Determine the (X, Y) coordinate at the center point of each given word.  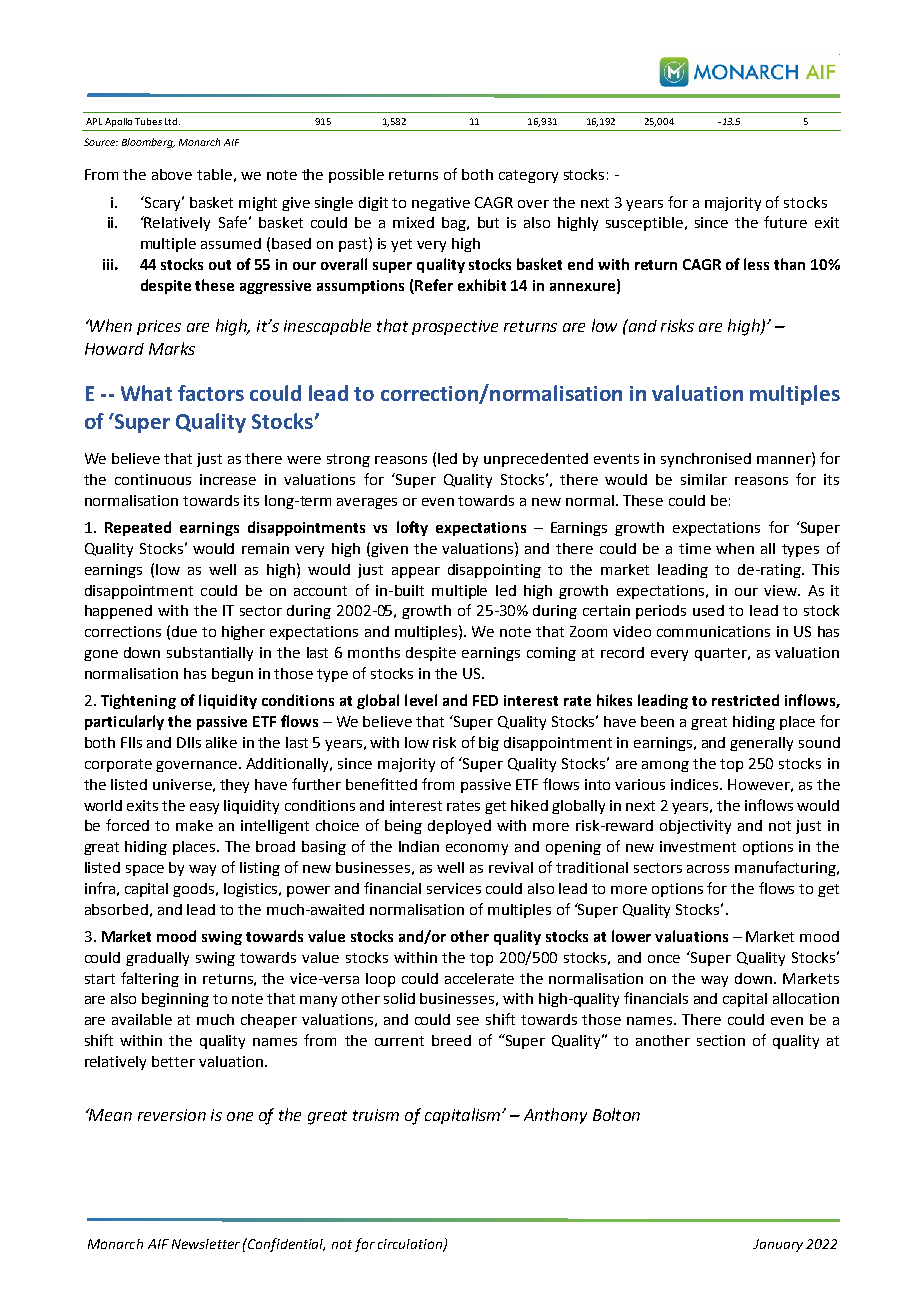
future (785, 222)
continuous (153, 479)
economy (477, 849)
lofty (412, 528)
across (708, 869)
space (145, 870)
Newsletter (206, 1244)
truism (376, 1115)
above (172, 174)
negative (441, 204)
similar (704, 479)
